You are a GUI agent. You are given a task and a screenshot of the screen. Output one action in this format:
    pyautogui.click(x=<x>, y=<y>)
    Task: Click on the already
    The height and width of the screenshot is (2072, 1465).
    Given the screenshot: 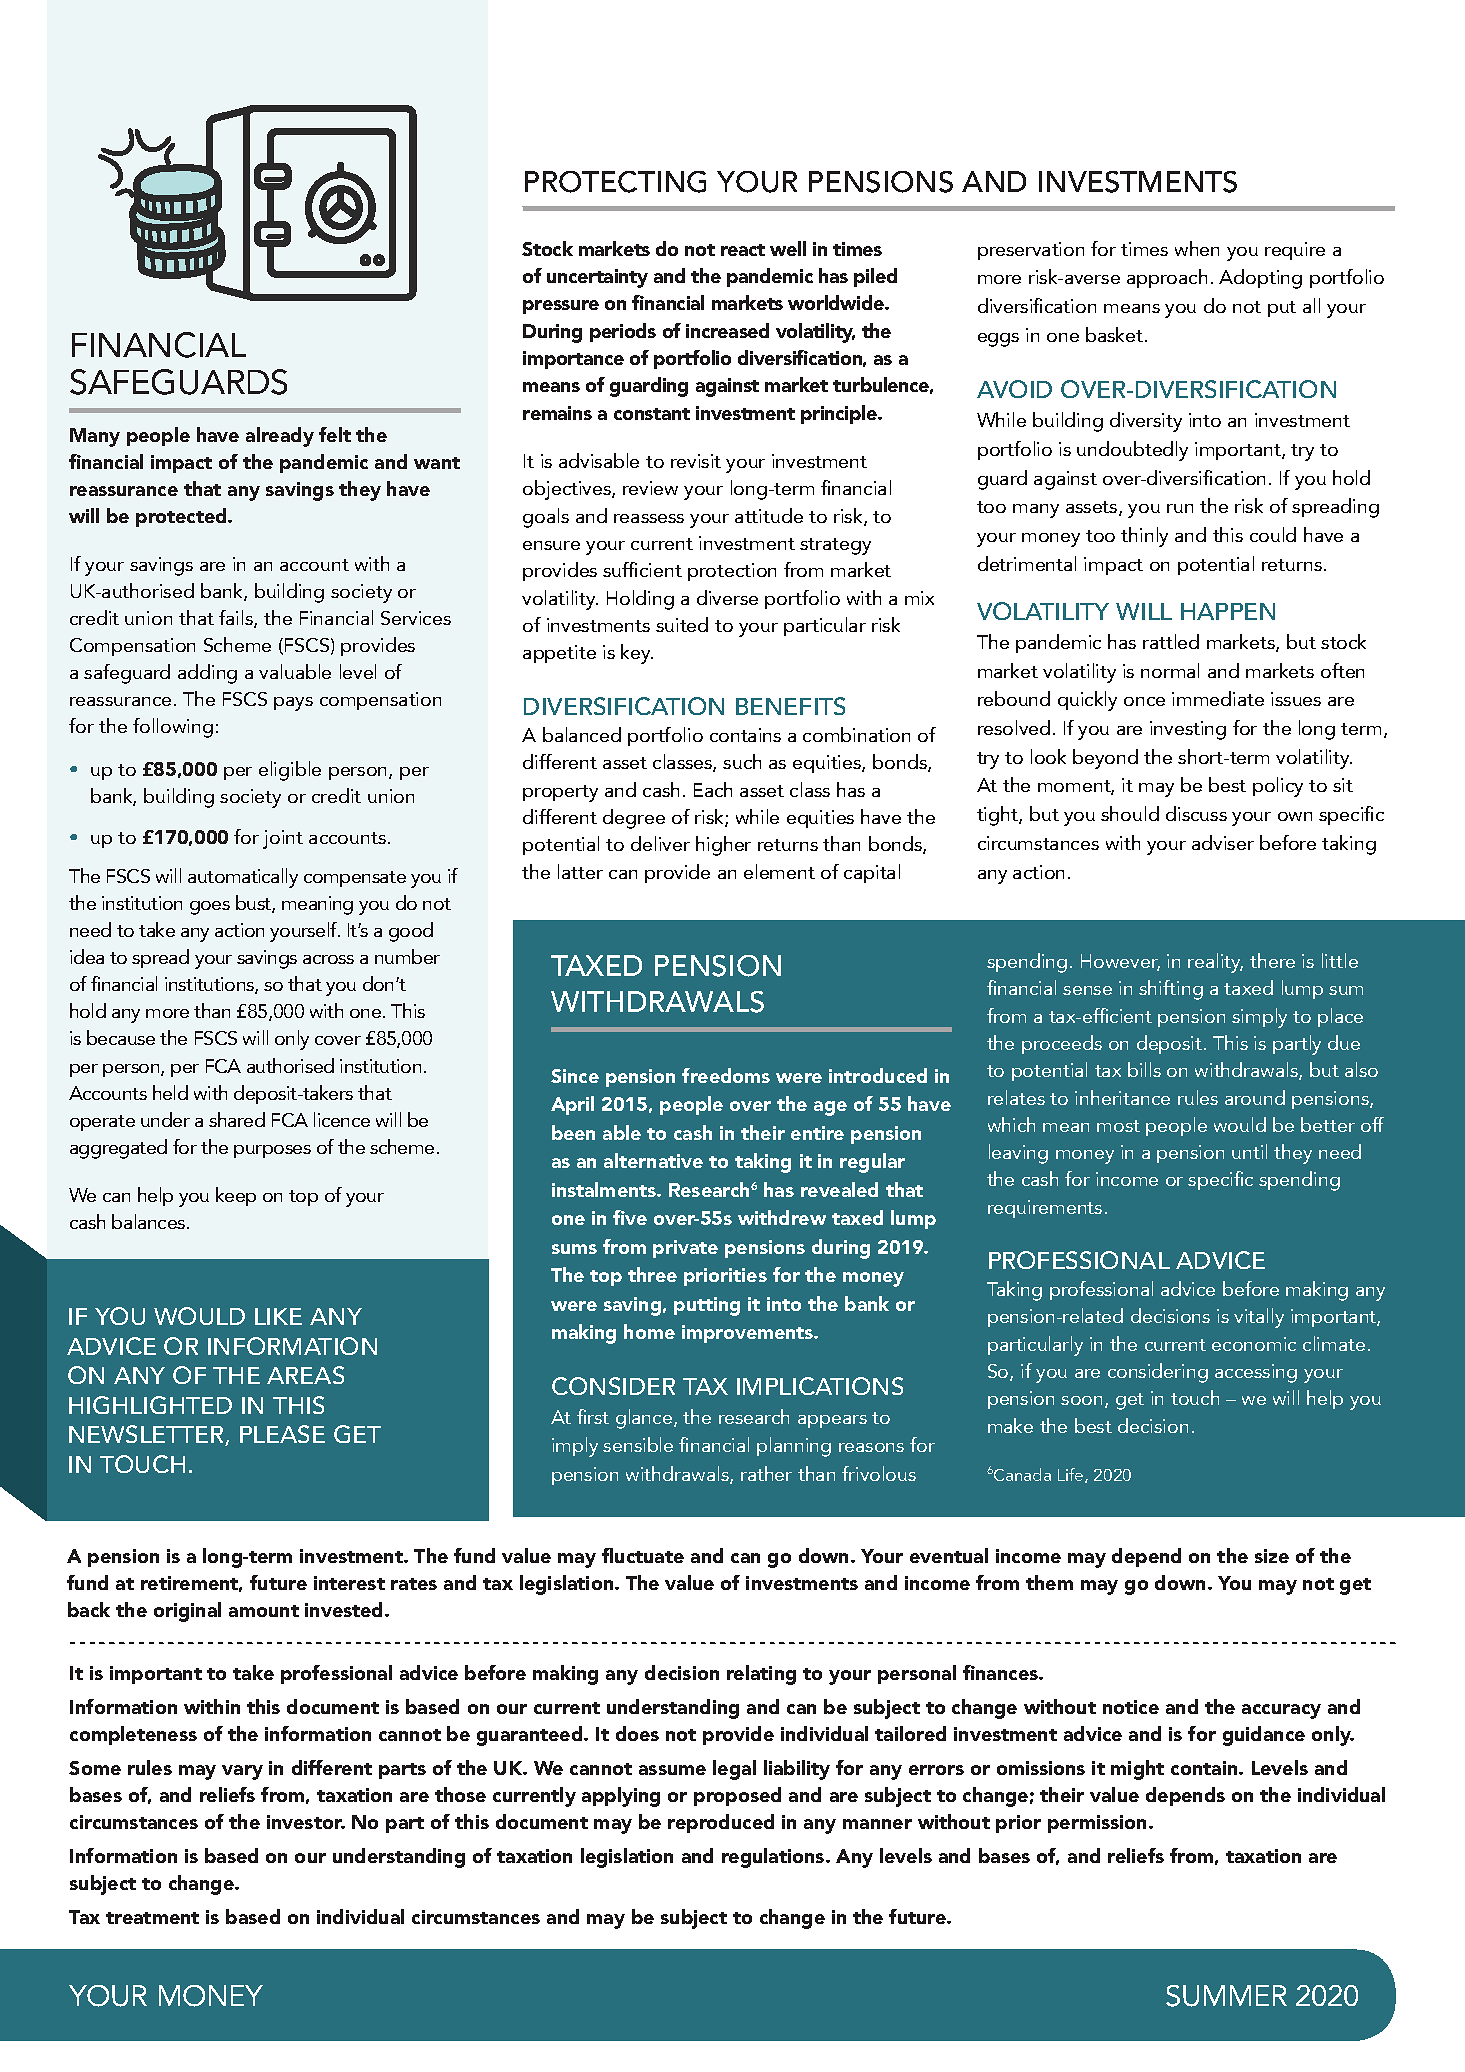 What is the action you would take?
    pyautogui.click(x=280, y=437)
